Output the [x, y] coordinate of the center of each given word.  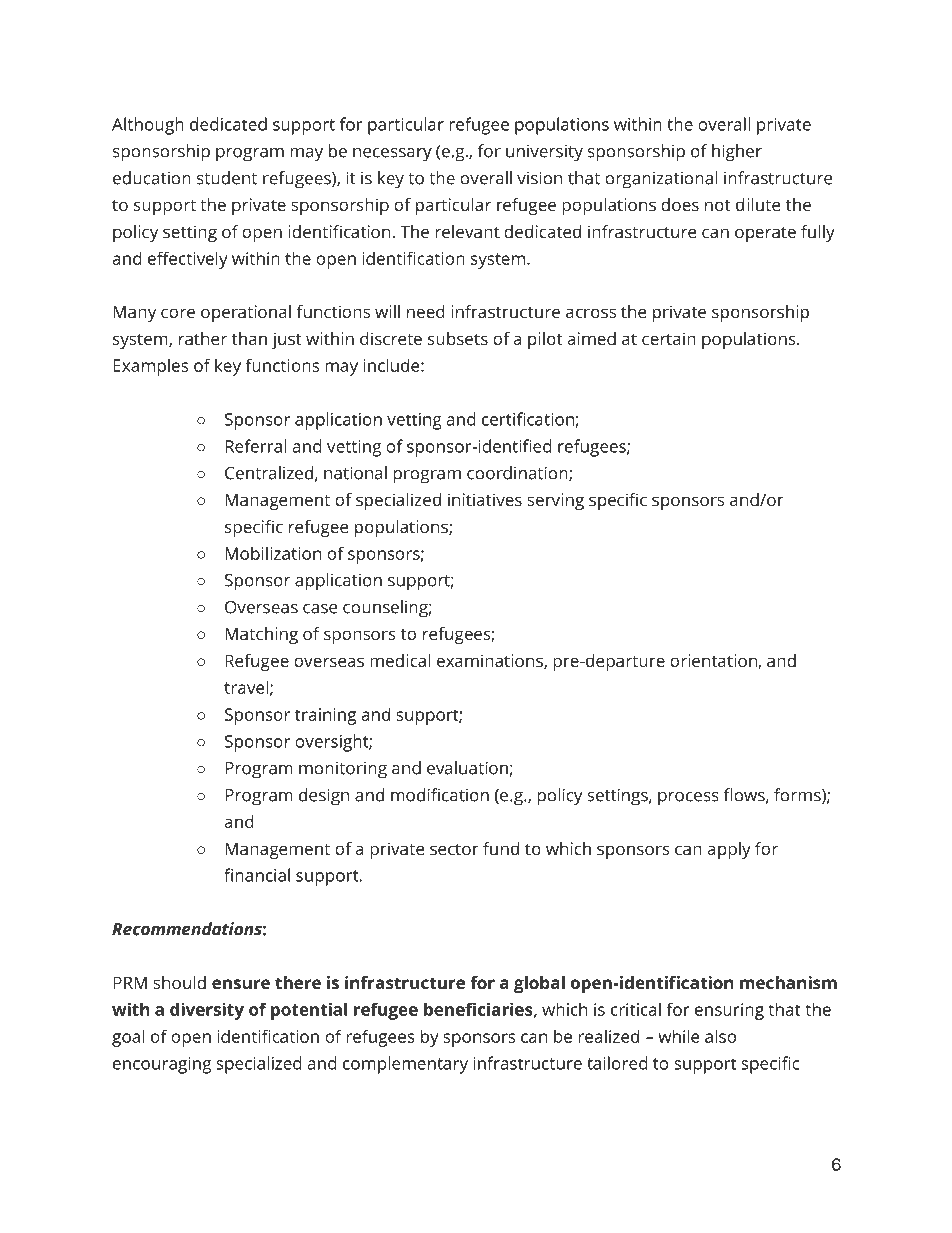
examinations [491, 661]
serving [555, 501]
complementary [405, 1065]
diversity [207, 1011]
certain [669, 338]
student [227, 178]
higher [737, 153]
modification [440, 795]
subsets [458, 338]
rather [203, 338]
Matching [261, 635]
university [544, 153]
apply [729, 850]
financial [257, 875]
